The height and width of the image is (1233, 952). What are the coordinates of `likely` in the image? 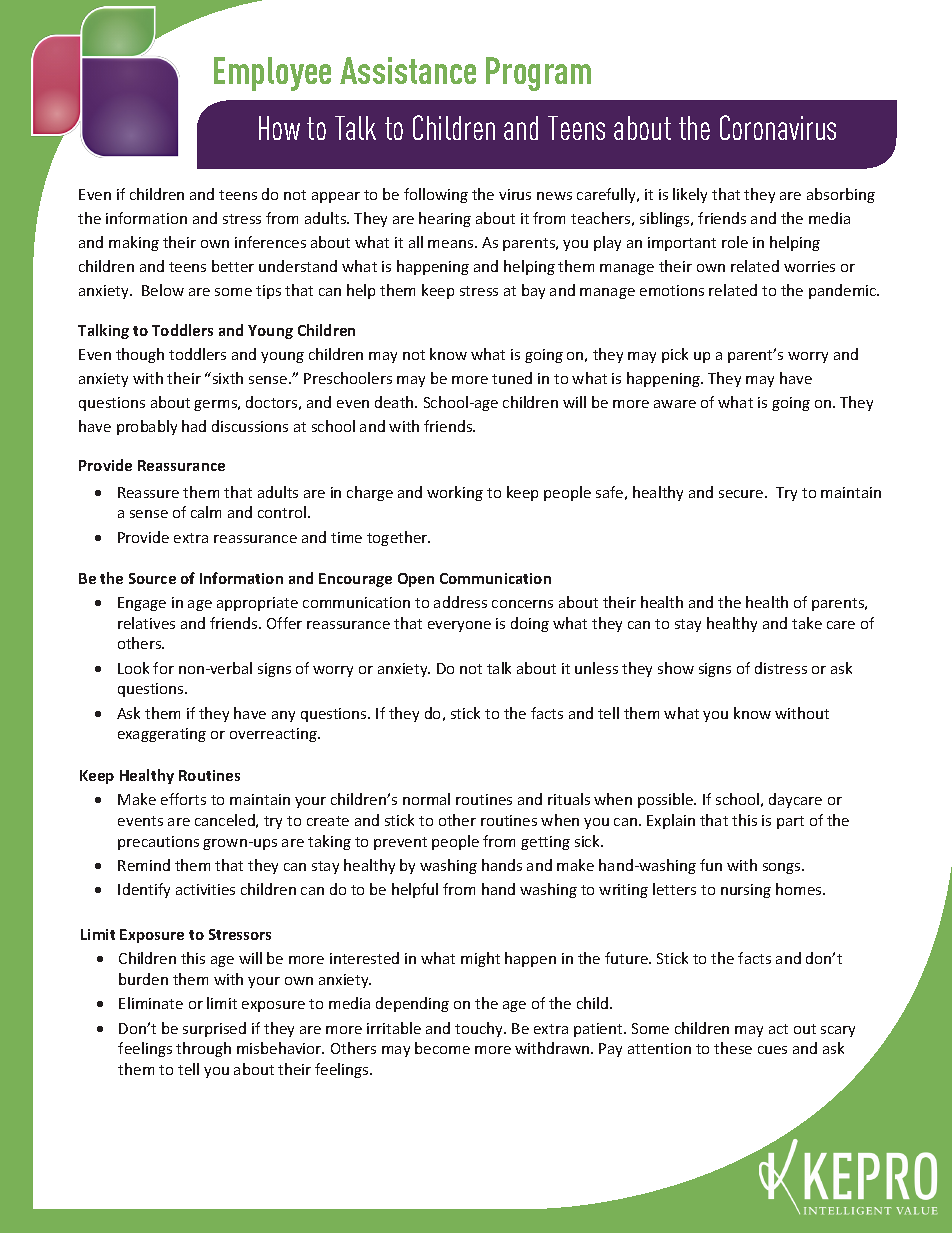 It's located at (690, 195).
